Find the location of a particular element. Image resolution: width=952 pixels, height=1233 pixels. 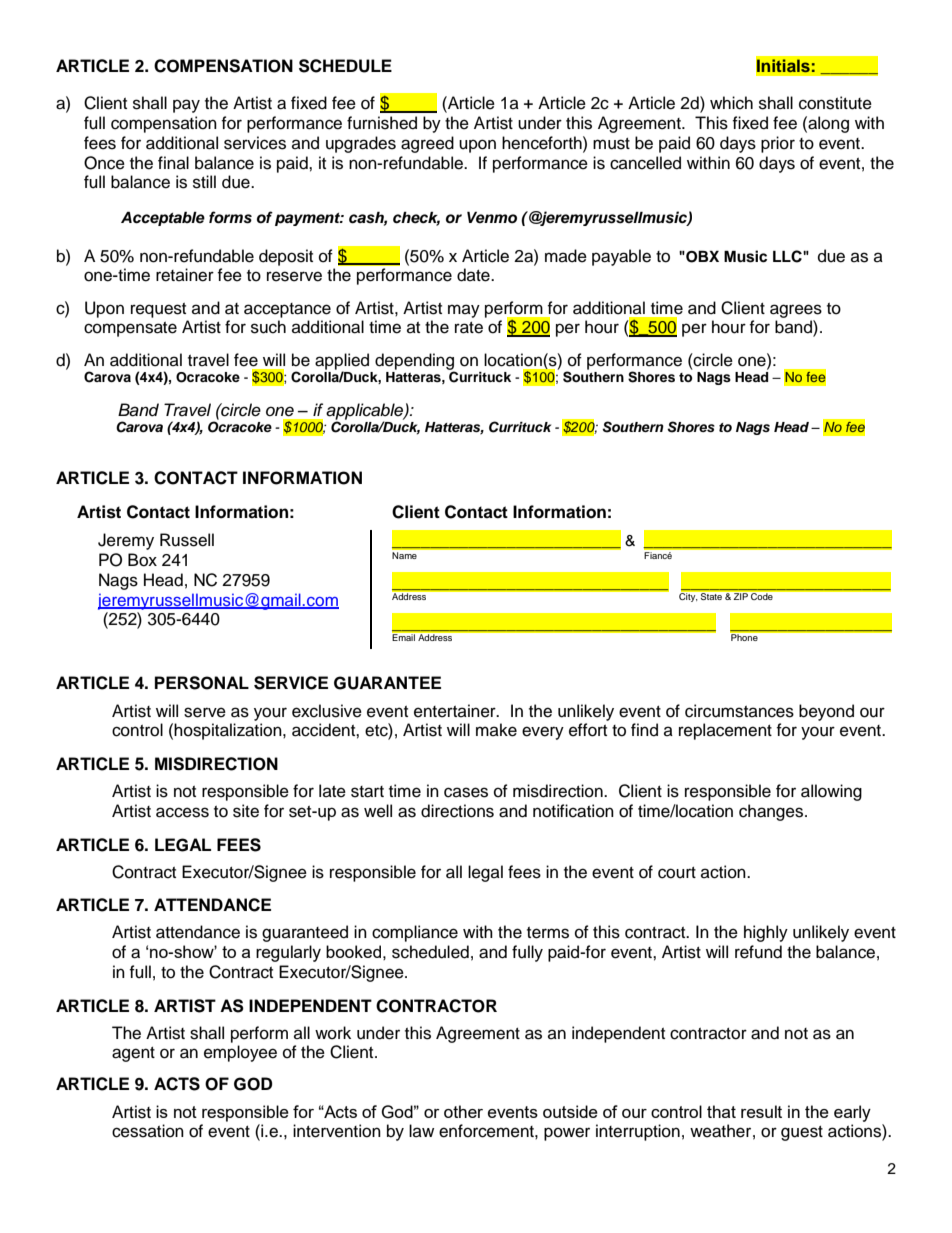

directions is located at coordinates (457, 811).
